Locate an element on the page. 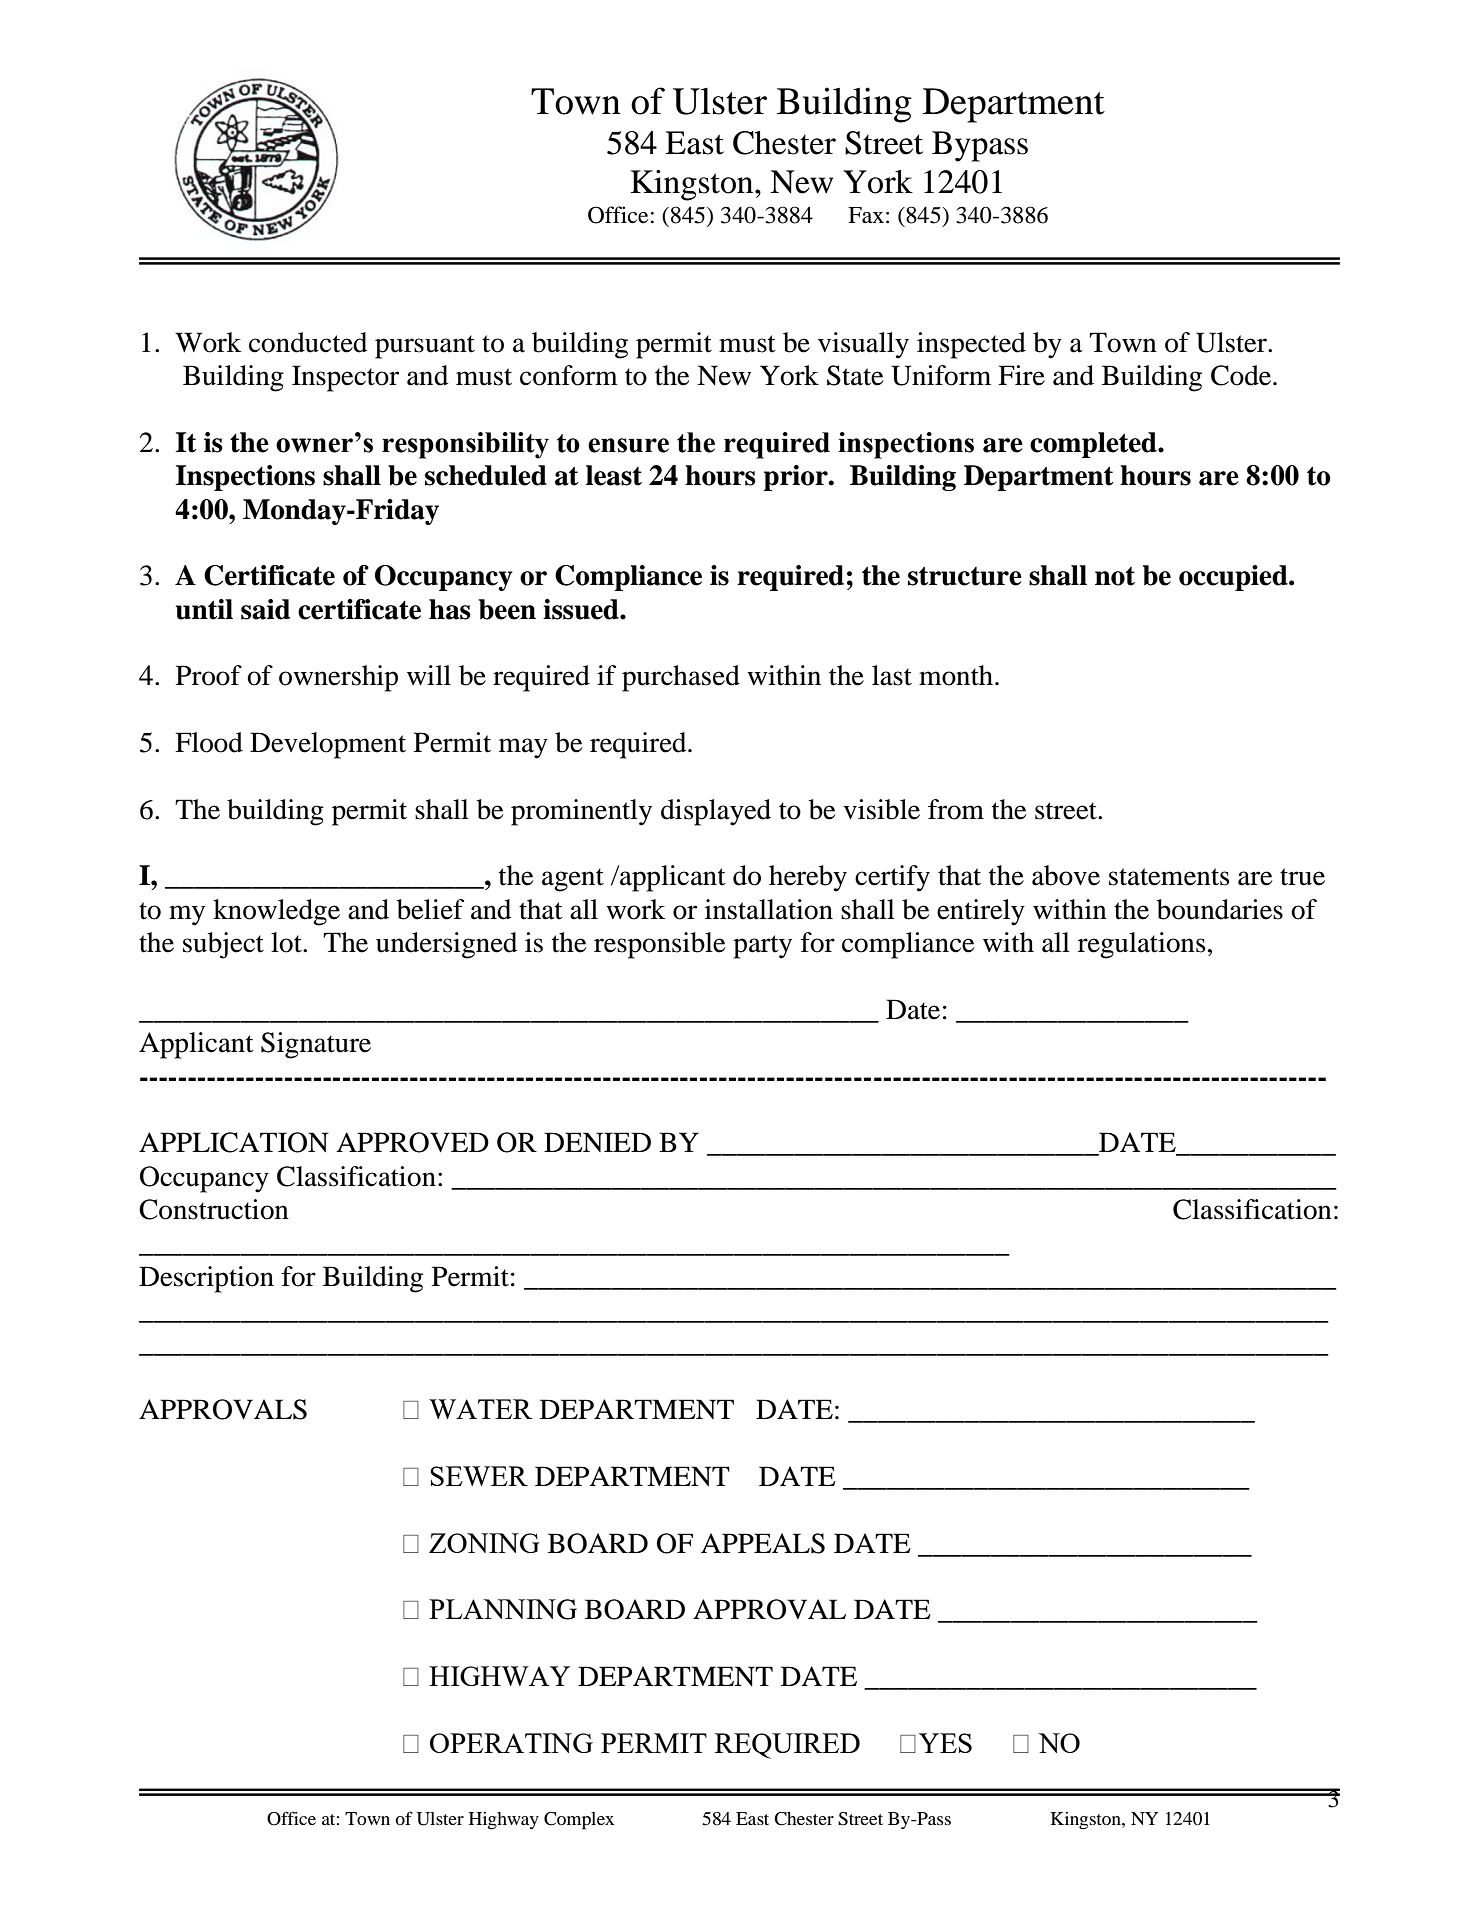  OPERATING is located at coordinates (511, 1743).
